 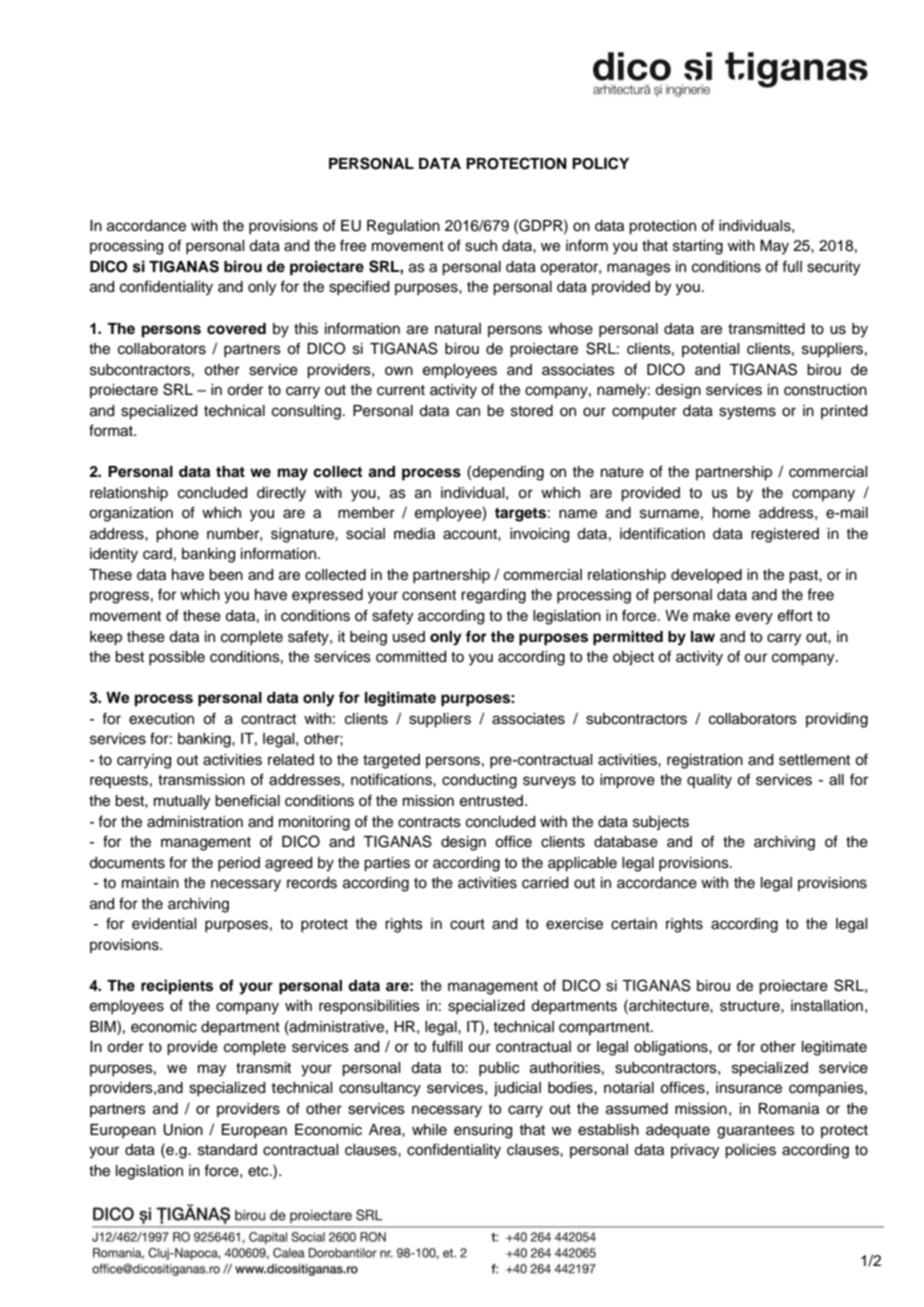 I want to click on law, so click(x=703, y=637).
